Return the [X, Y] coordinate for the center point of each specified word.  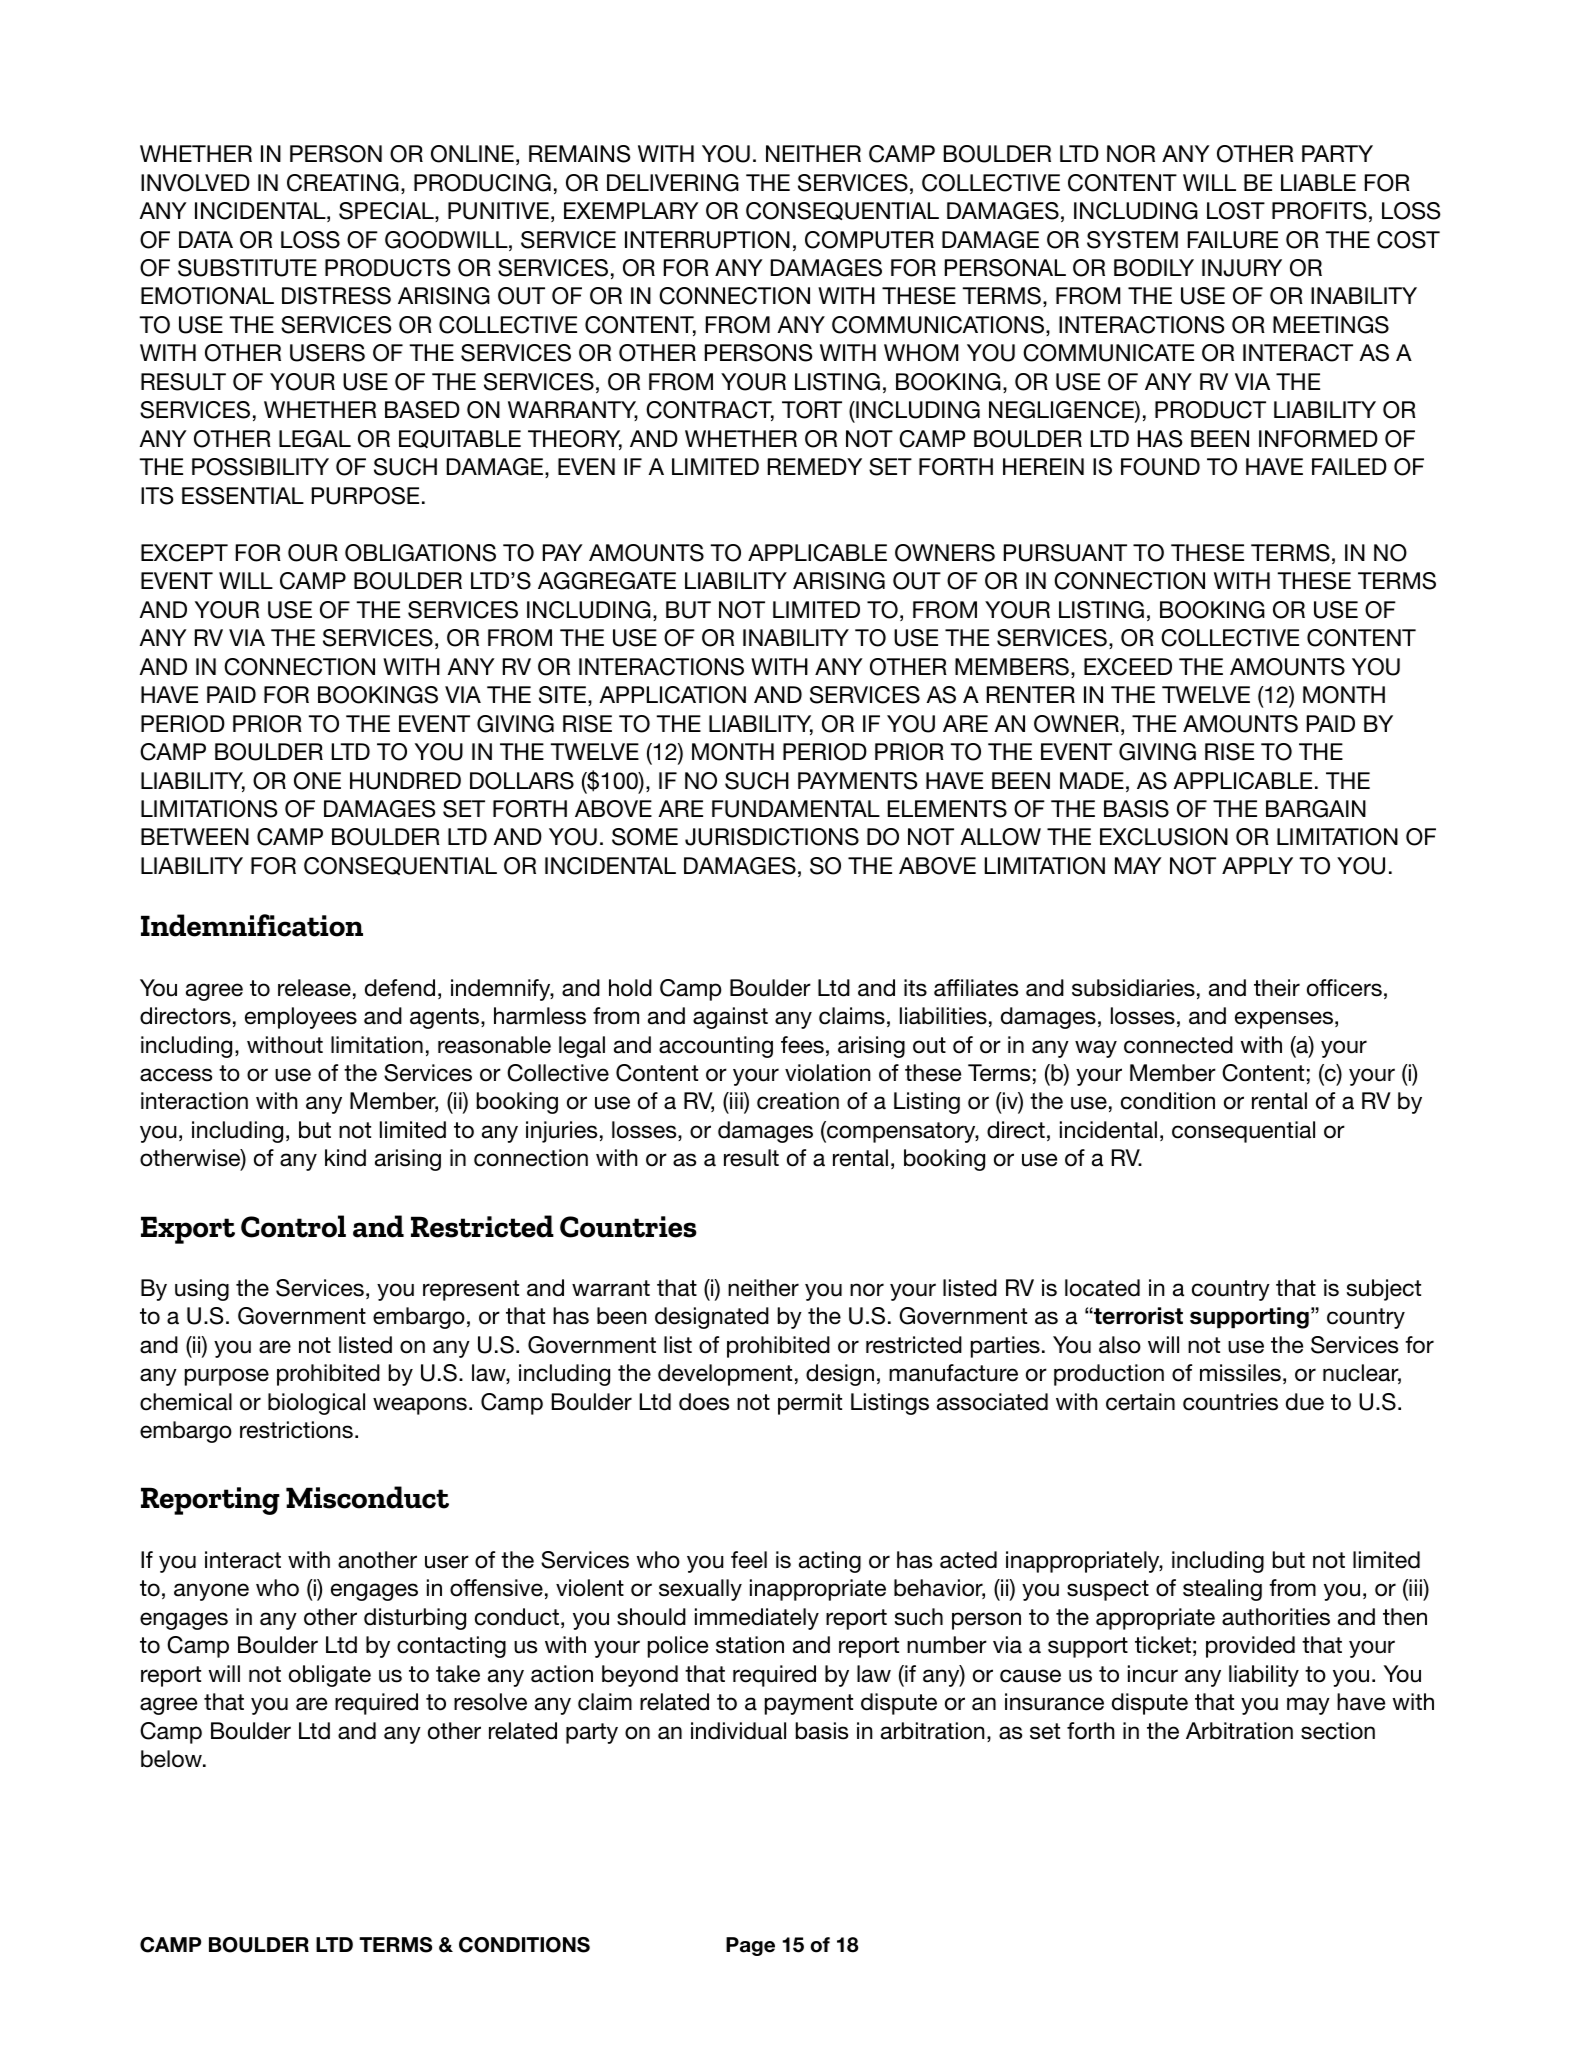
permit [810, 1404]
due [1305, 1402]
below [172, 1759]
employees [301, 1018]
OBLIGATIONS [420, 553]
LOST [1236, 211]
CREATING [343, 183]
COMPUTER [869, 240]
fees [802, 1045]
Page [750, 1946]
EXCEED [1128, 667]
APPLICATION [672, 695]
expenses [1284, 1020]
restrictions [296, 1430]
